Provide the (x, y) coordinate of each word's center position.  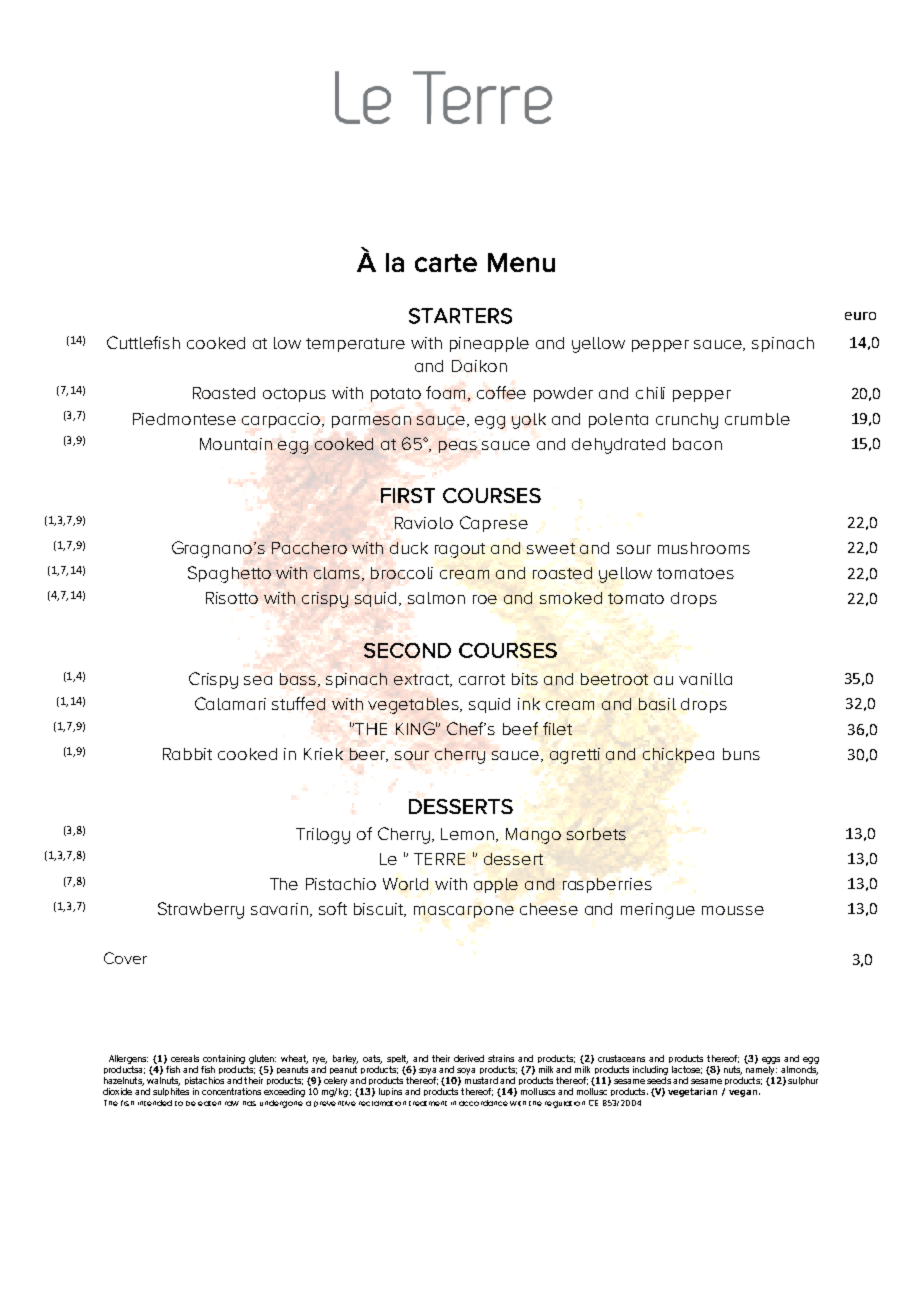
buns (741, 754)
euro (860, 316)
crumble (757, 419)
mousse (733, 910)
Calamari (230, 703)
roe (485, 599)
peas (458, 447)
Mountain (236, 444)
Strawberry (201, 910)
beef (520, 728)
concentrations (231, 1091)
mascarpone (464, 912)
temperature (355, 345)
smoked (571, 598)
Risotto (232, 598)
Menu (521, 262)
